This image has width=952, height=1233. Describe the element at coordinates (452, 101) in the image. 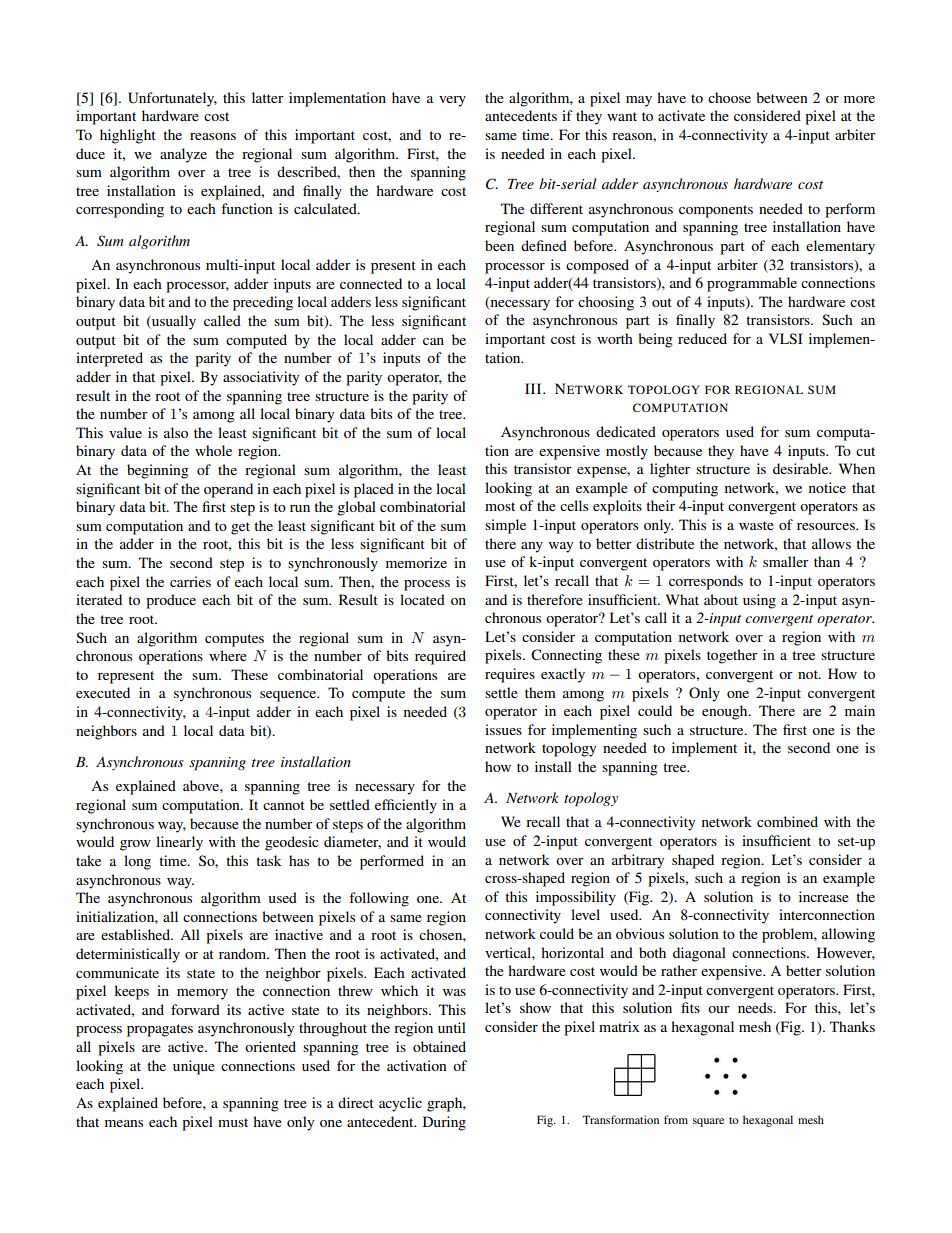

I see `very` at that location.
